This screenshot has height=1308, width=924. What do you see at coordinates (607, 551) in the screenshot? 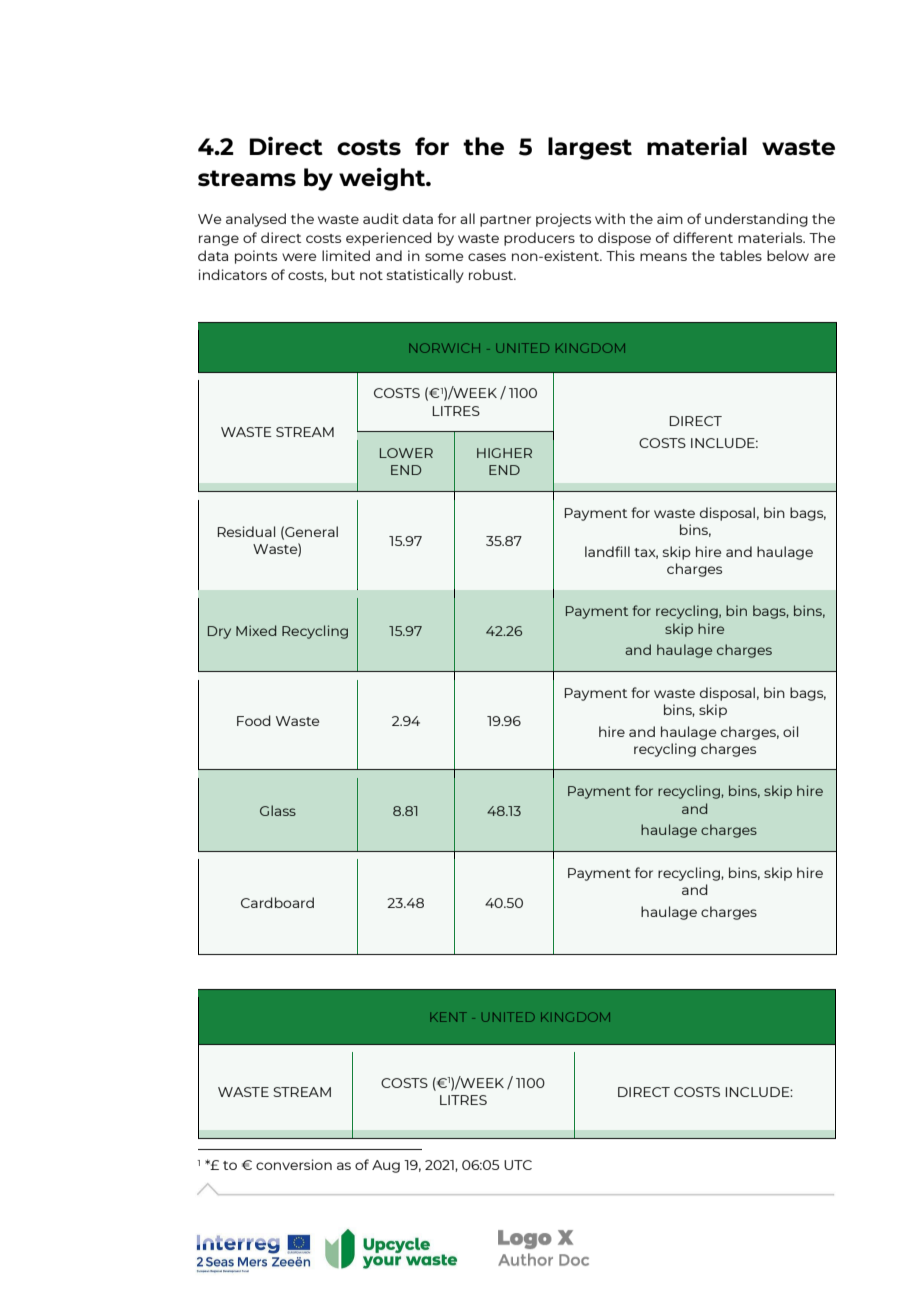
I see `landfill` at bounding box center [607, 551].
